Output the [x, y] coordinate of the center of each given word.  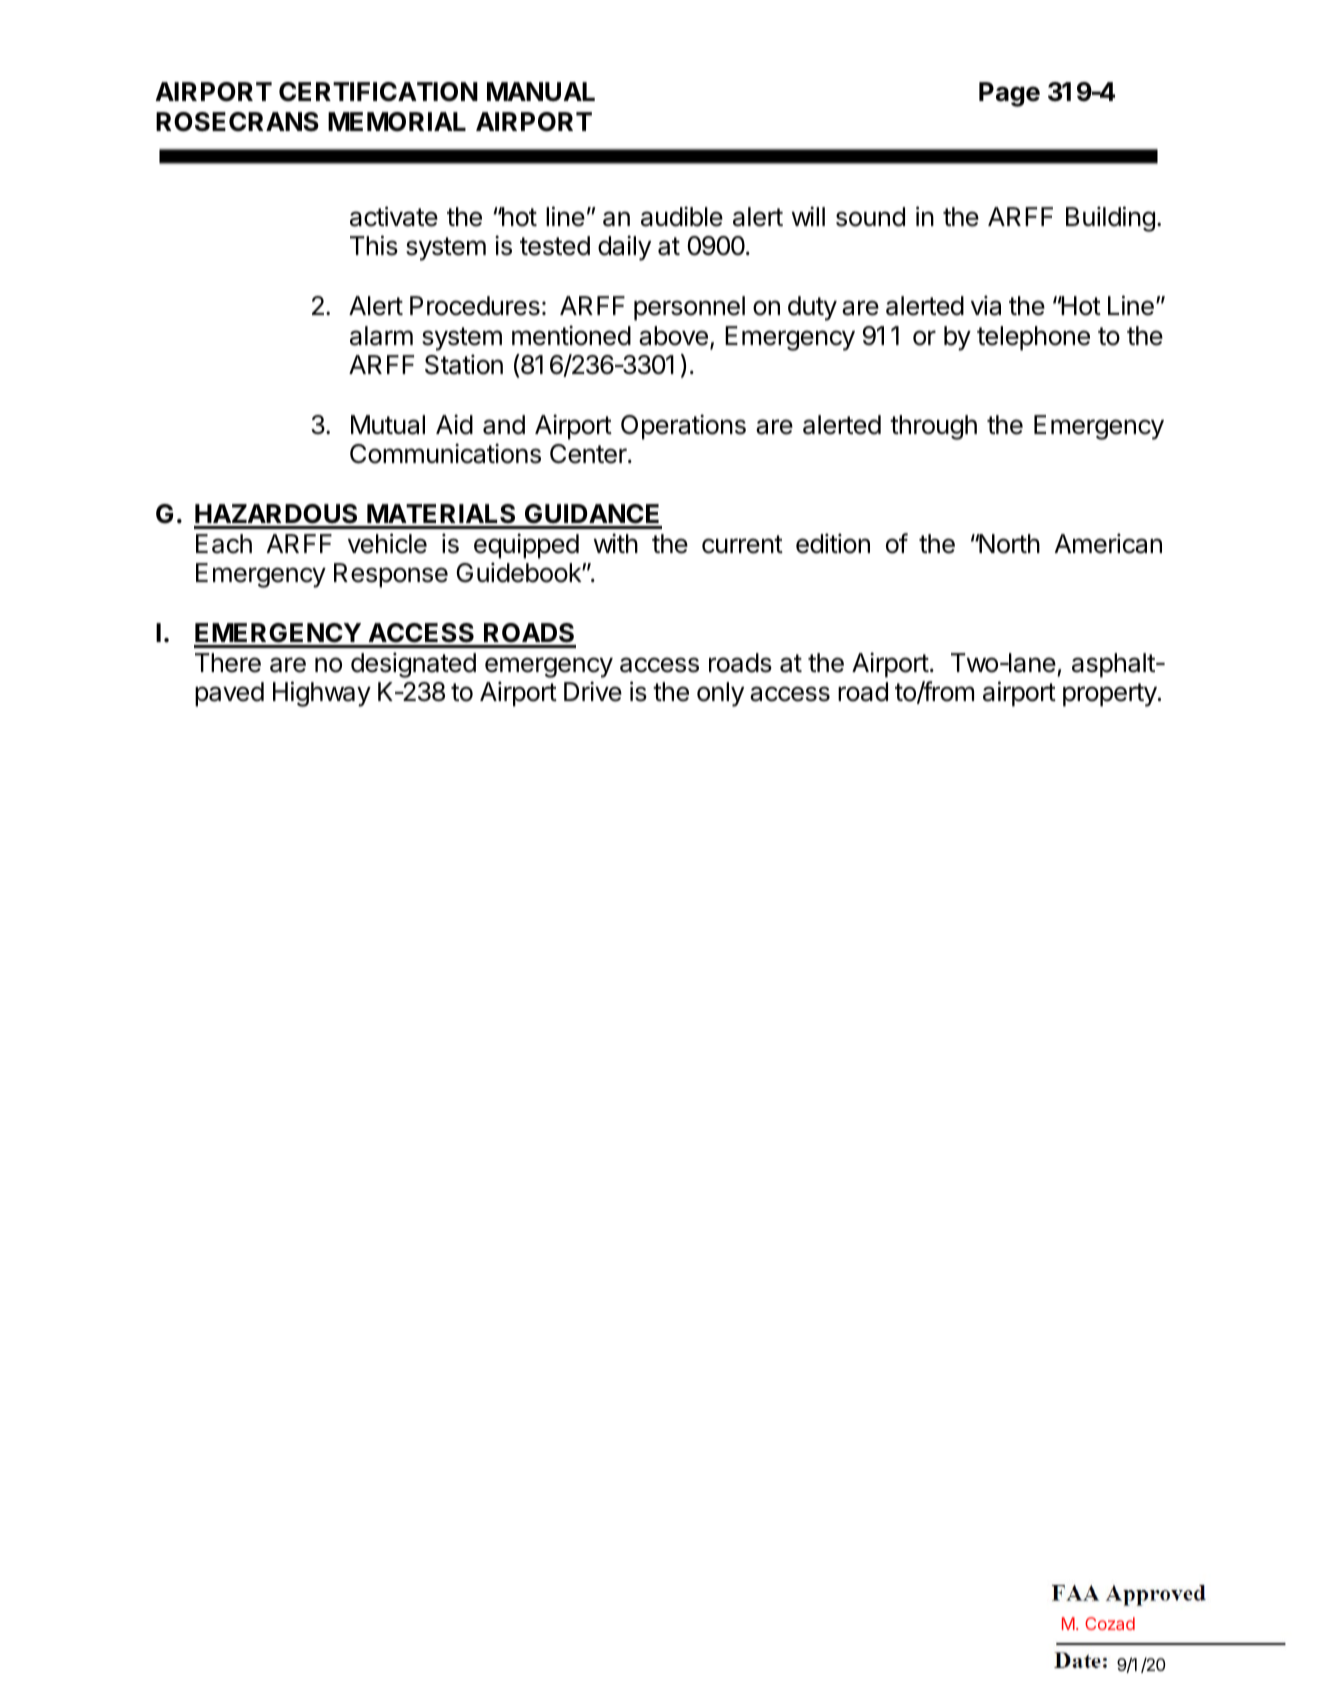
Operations [683, 427]
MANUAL [541, 92]
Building [1110, 219]
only [720, 694]
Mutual [388, 425]
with [616, 543]
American [1108, 543]
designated [413, 665]
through [933, 427]
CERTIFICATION [378, 92]
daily [624, 248]
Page [1009, 94]
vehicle [387, 543]
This [374, 245]
